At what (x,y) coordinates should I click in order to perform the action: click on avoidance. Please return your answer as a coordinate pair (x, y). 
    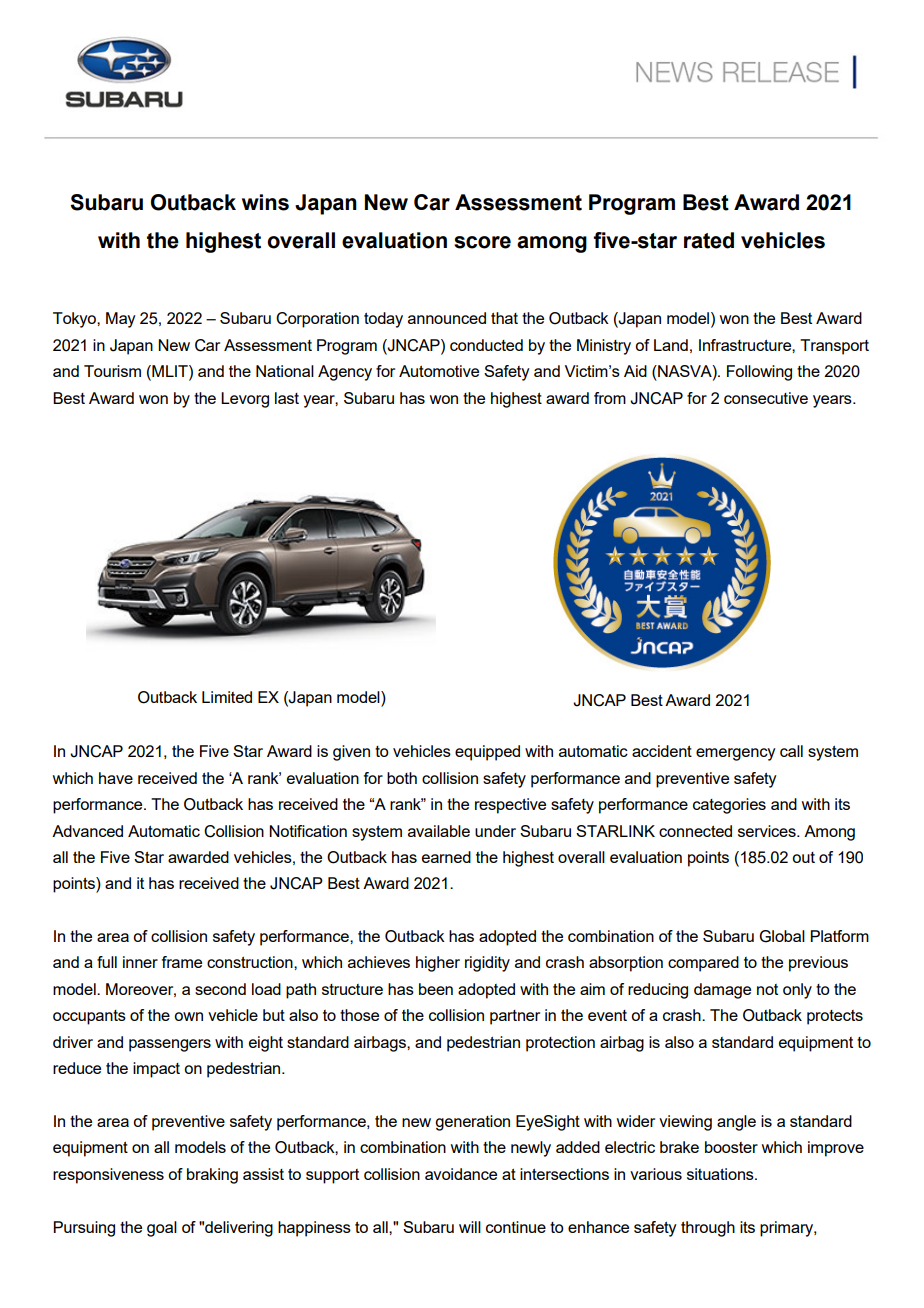
    Looking at the image, I should click on (461, 1174).
